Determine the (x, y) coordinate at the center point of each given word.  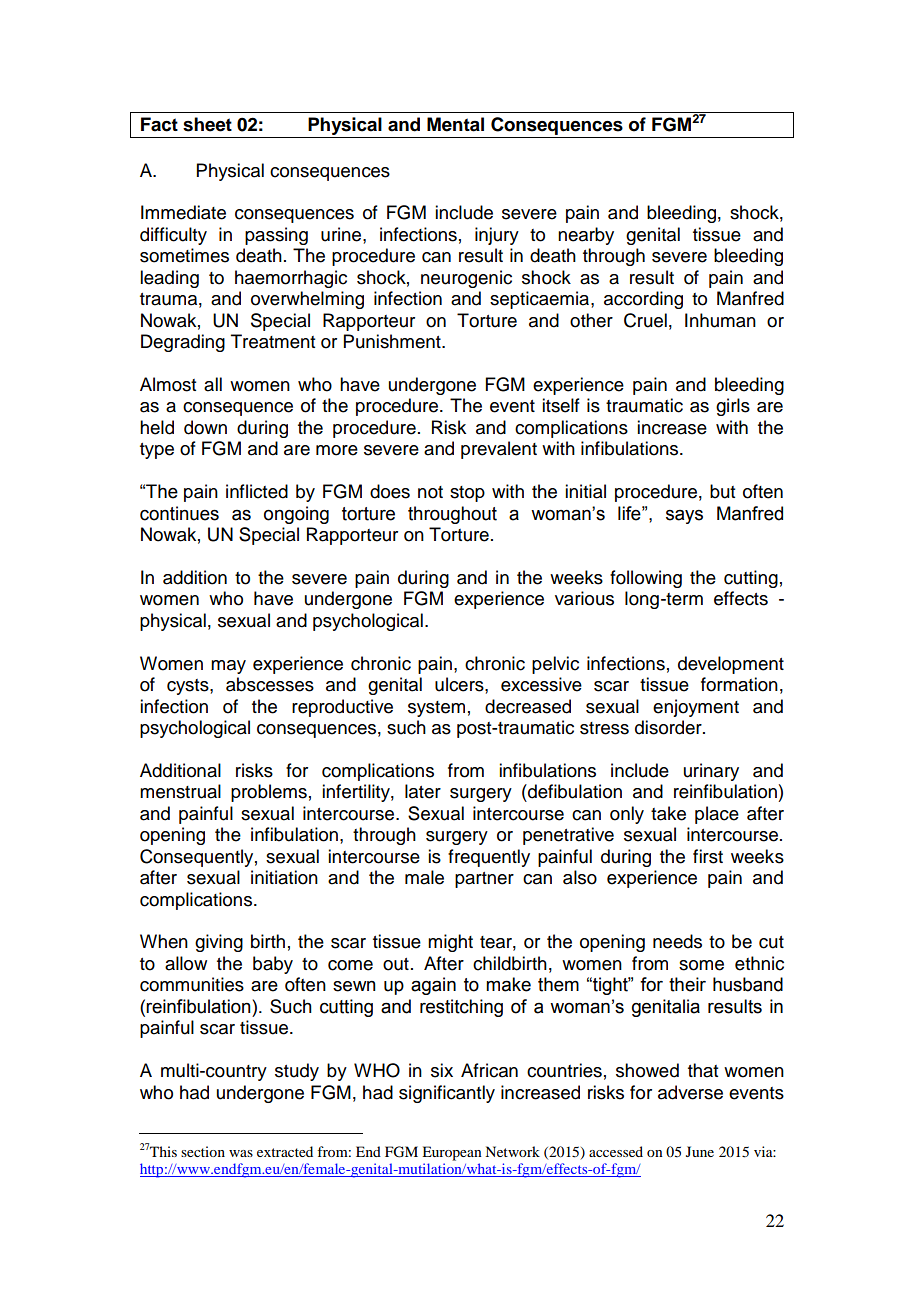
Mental (455, 124)
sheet (207, 124)
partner (484, 880)
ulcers (460, 684)
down (205, 427)
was (241, 1153)
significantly (447, 1094)
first (708, 856)
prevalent (499, 450)
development (731, 665)
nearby (586, 236)
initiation (284, 877)
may (228, 667)
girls (733, 407)
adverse (690, 1092)
